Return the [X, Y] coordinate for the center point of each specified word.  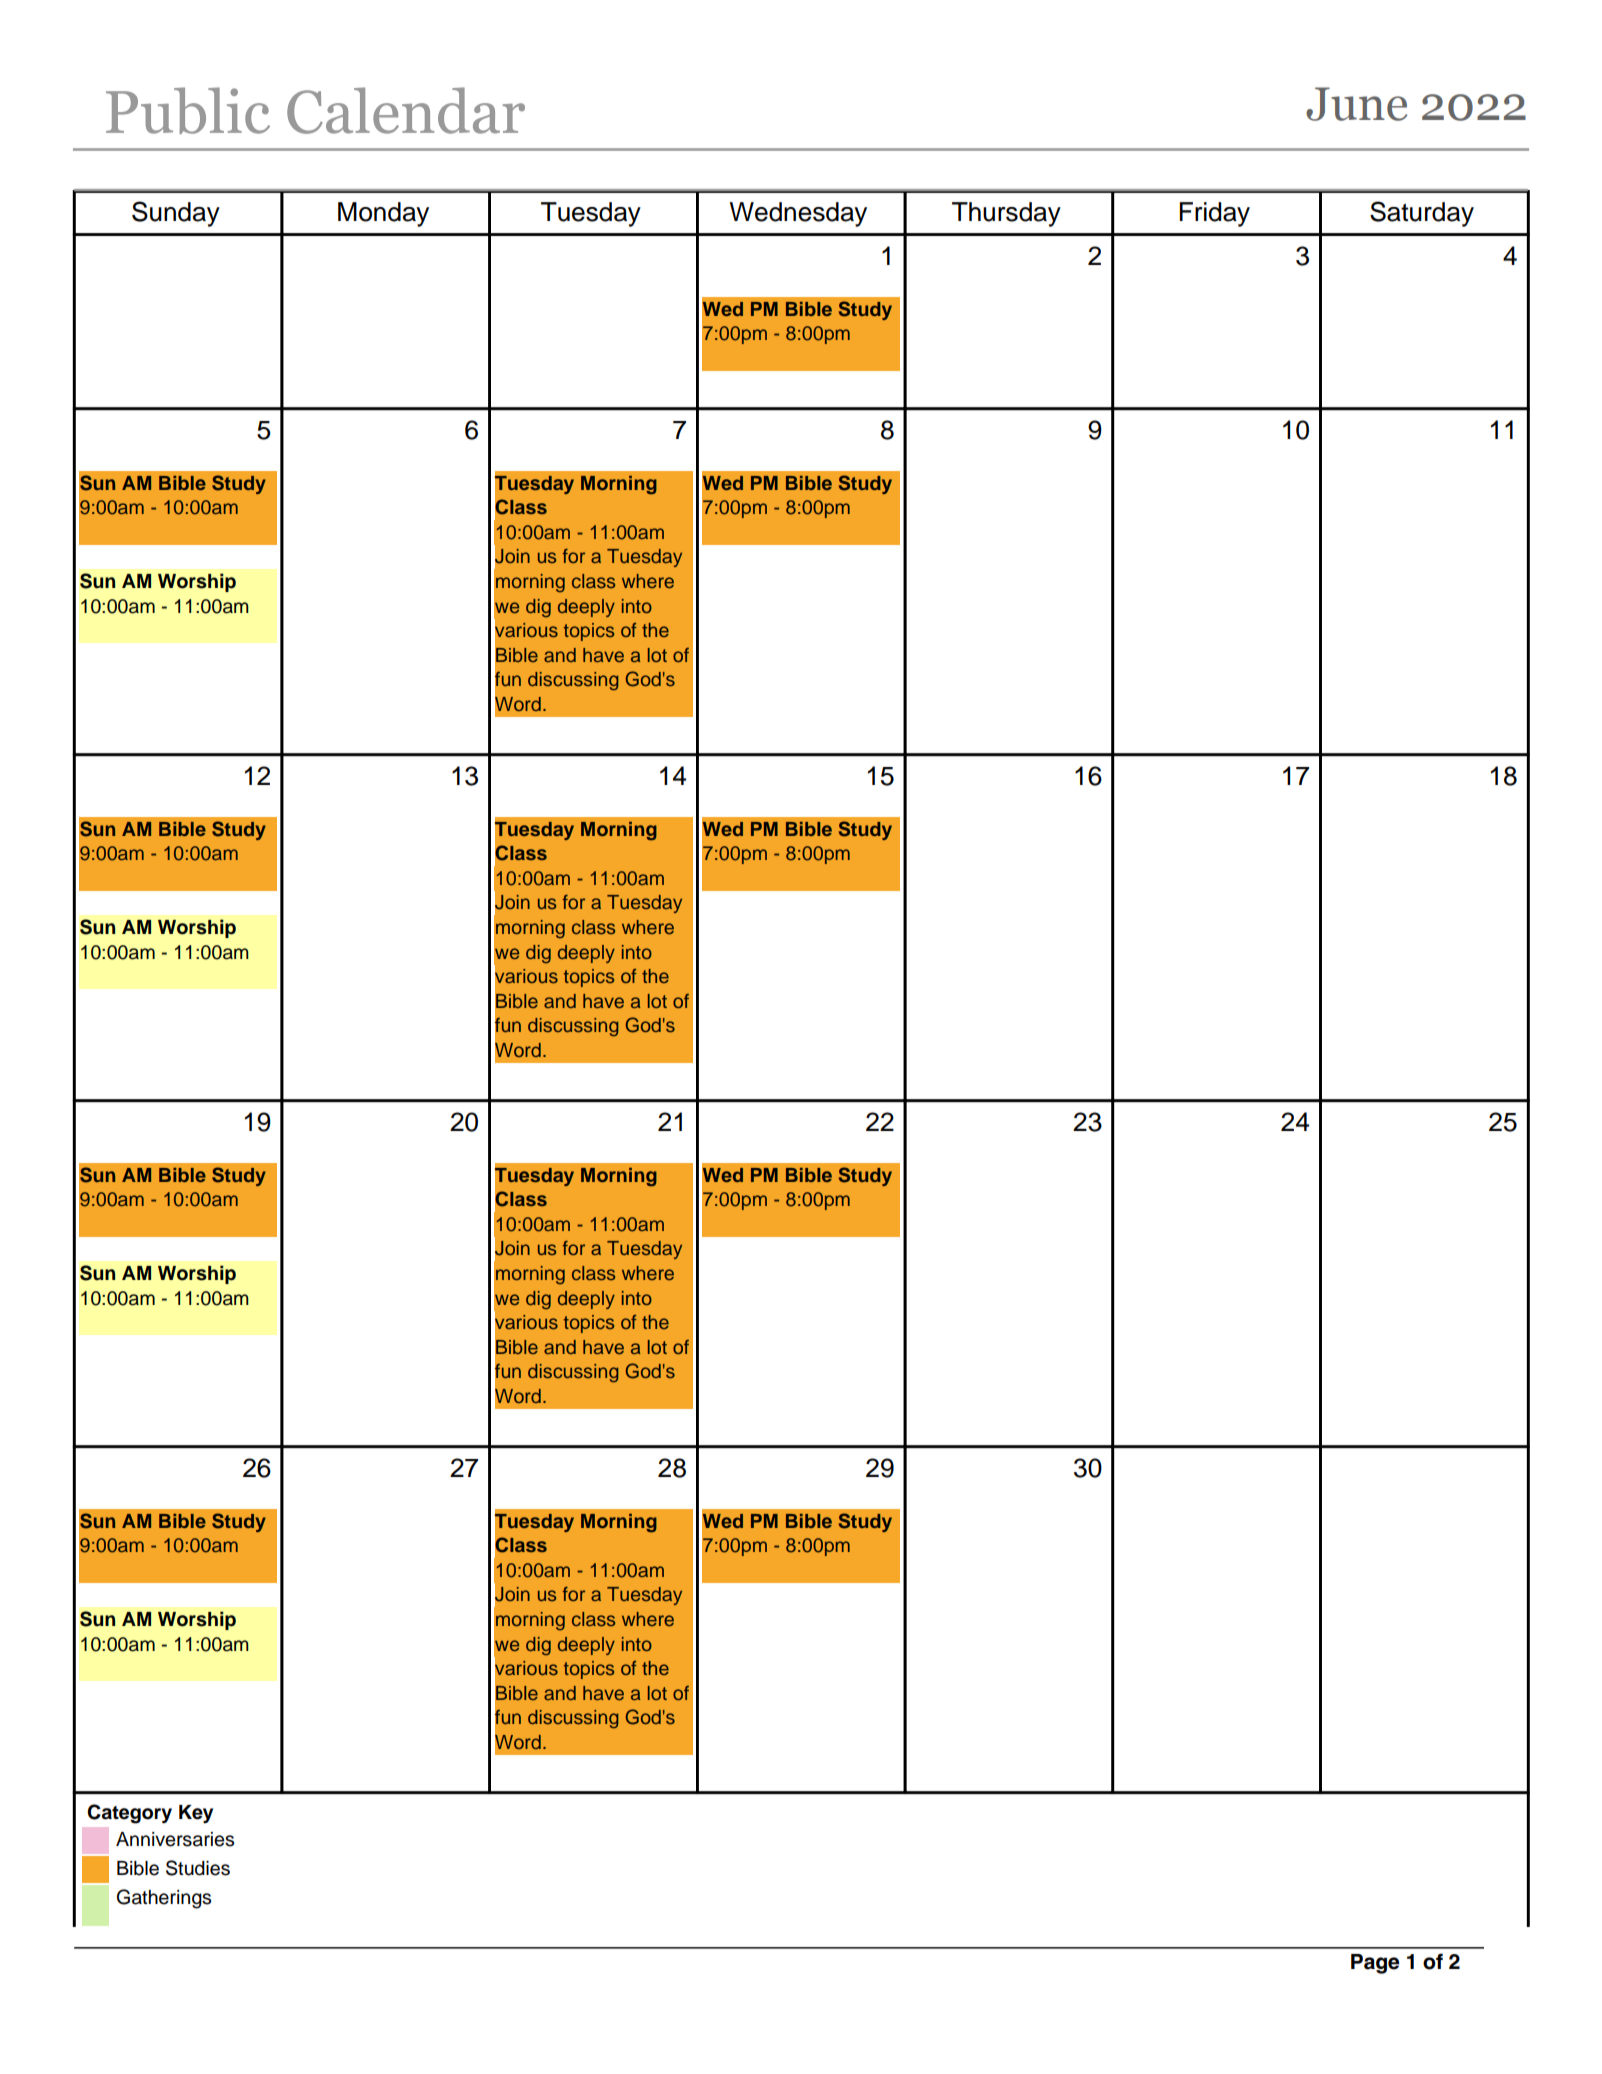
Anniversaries [175, 1839]
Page [1375, 1964]
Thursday [1006, 214]
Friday [1214, 214]
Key [196, 1814]
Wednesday [798, 214]
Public [188, 110]
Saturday [1422, 214]
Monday [383, 214]
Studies [198, 1868]
